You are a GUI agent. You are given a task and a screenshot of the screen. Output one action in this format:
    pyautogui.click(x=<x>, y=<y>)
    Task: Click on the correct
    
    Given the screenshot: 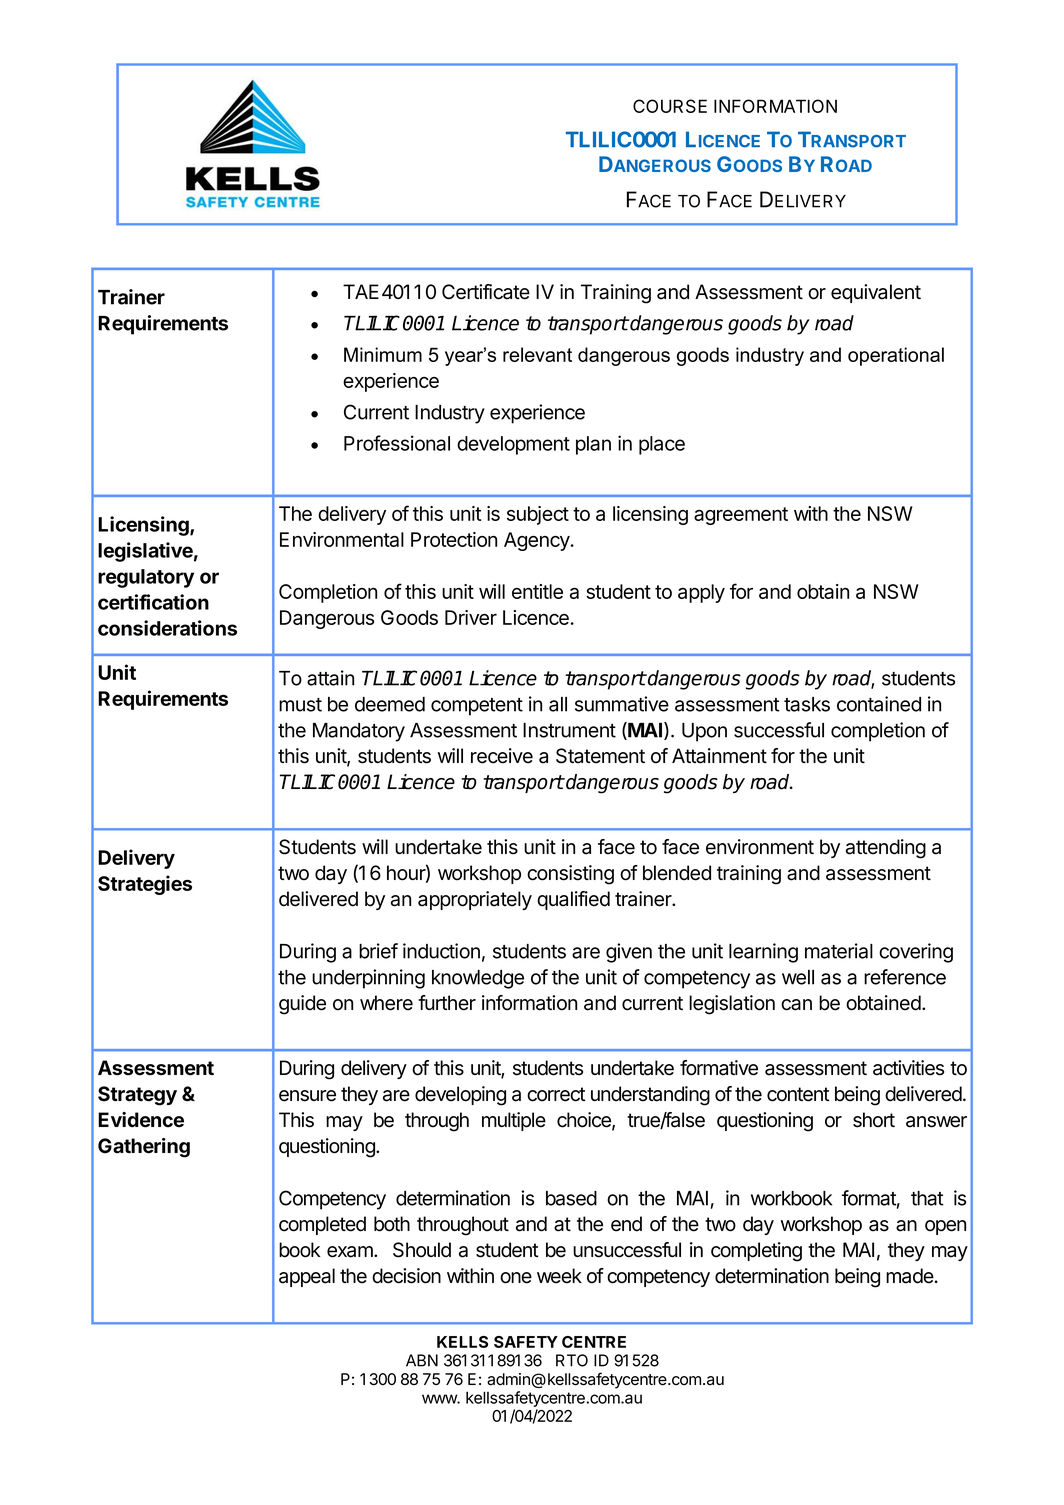 What is the action you would take?
    pyautogui.click(x=556, y=1094)
